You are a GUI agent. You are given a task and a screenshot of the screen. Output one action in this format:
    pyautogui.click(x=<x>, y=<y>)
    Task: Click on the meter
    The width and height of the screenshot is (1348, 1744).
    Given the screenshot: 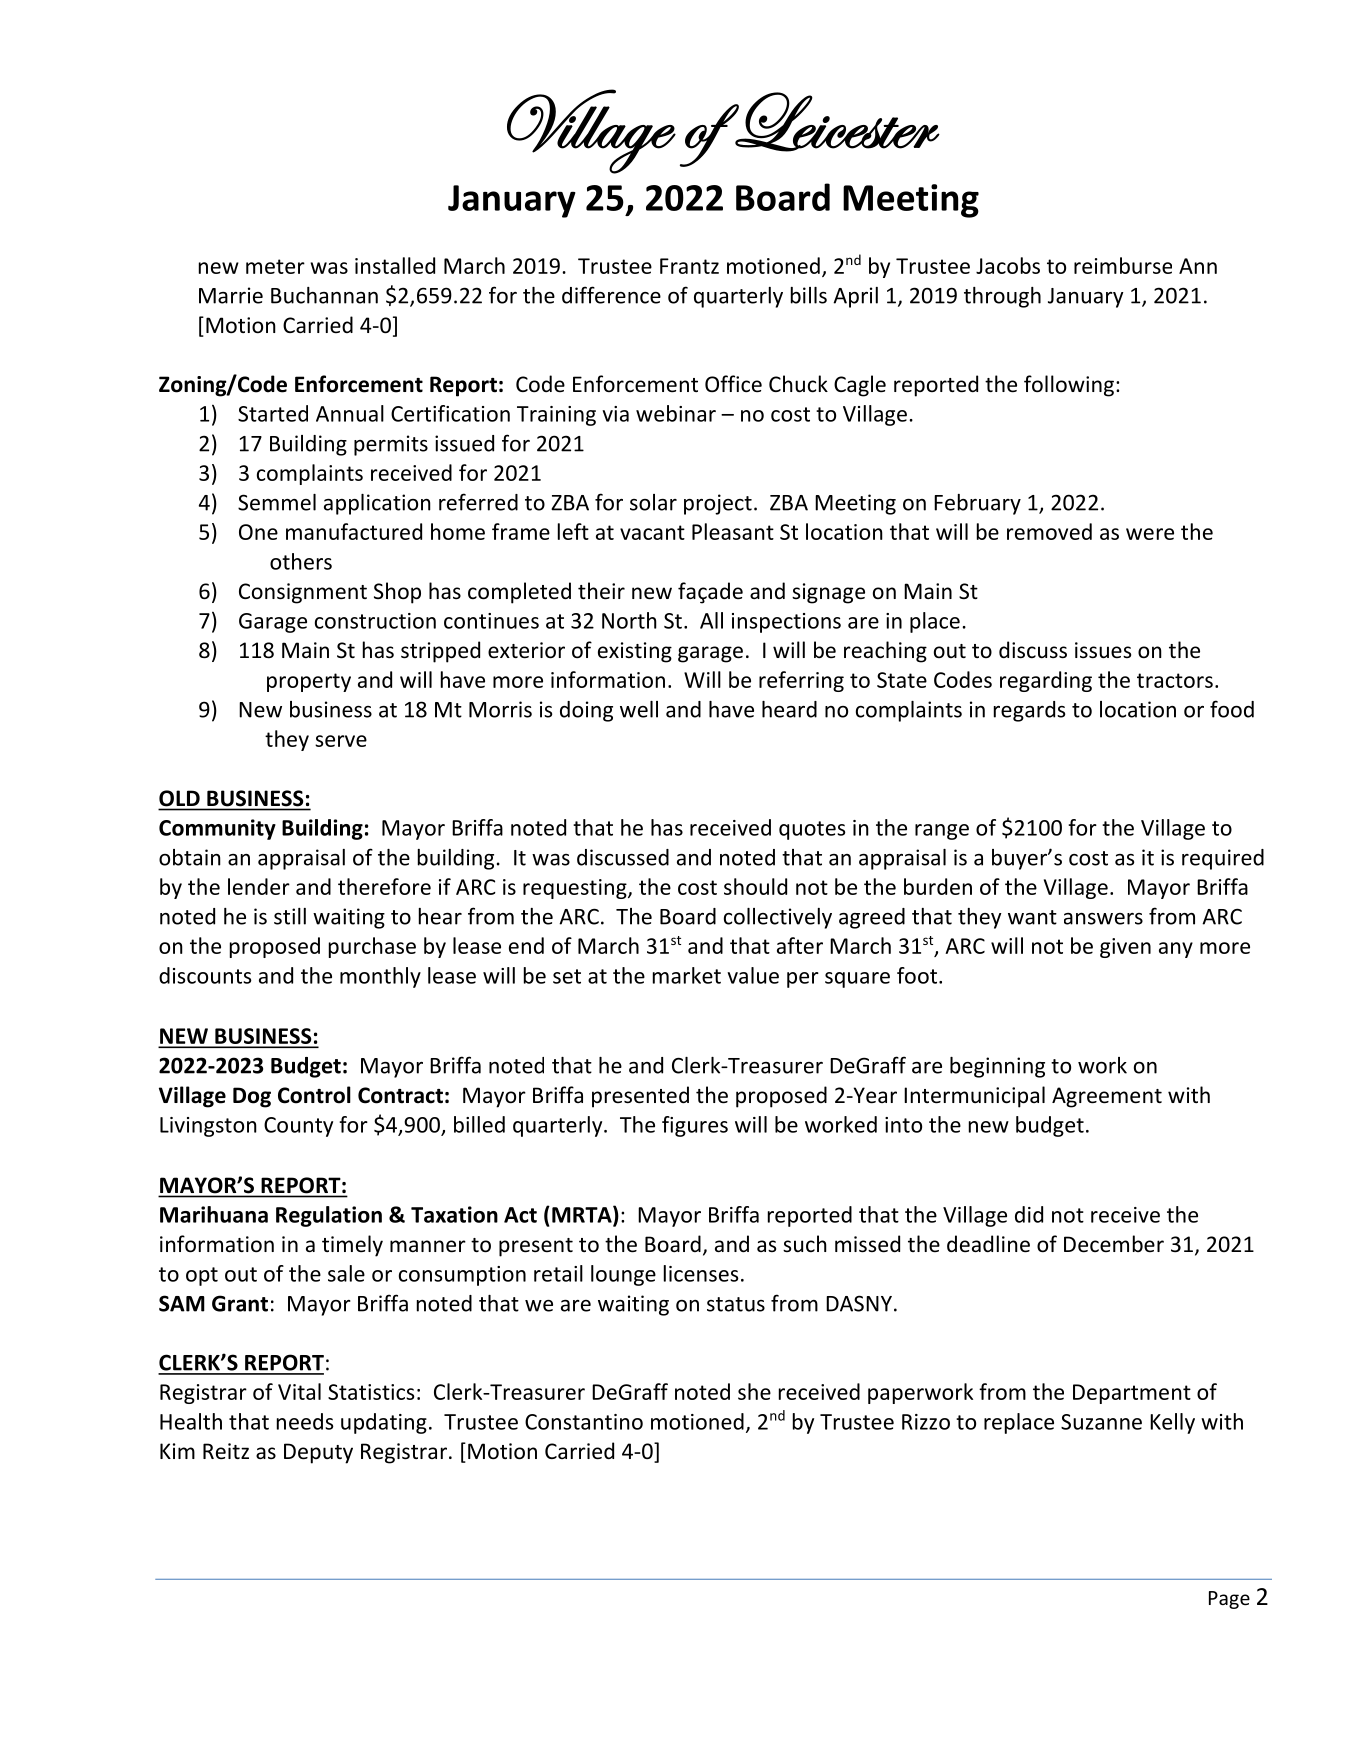 What is the action you would take?
    pyautogui.click(x=275, y=266)
